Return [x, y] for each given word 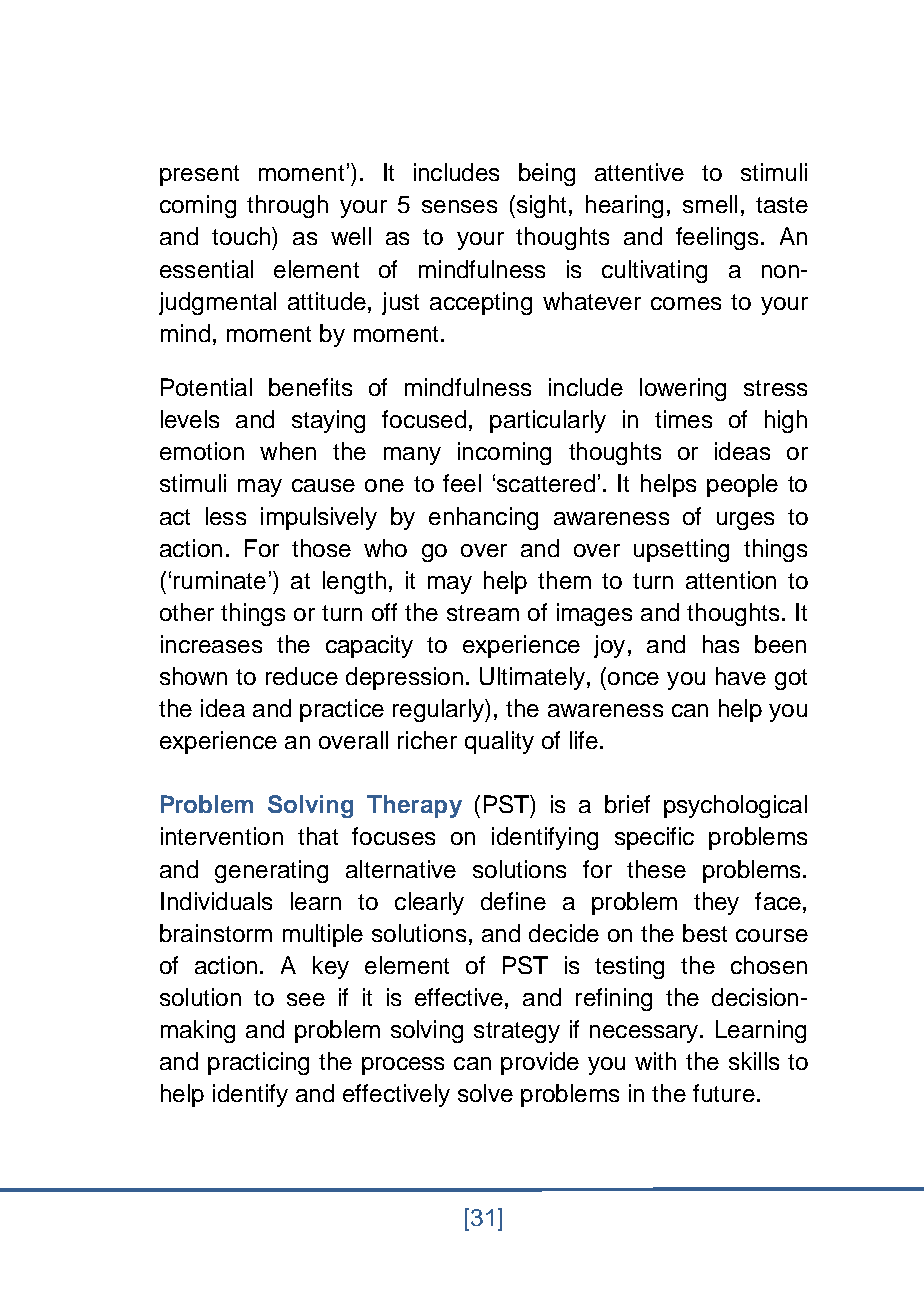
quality [499, 742]
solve [485, 1093]
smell [710, 204]
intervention [222, 836]
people [742, 485]
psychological [735, 806]
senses [459, 206]
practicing [258, 1063]
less [226, 516]
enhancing [483, 518]
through [287, 206]
